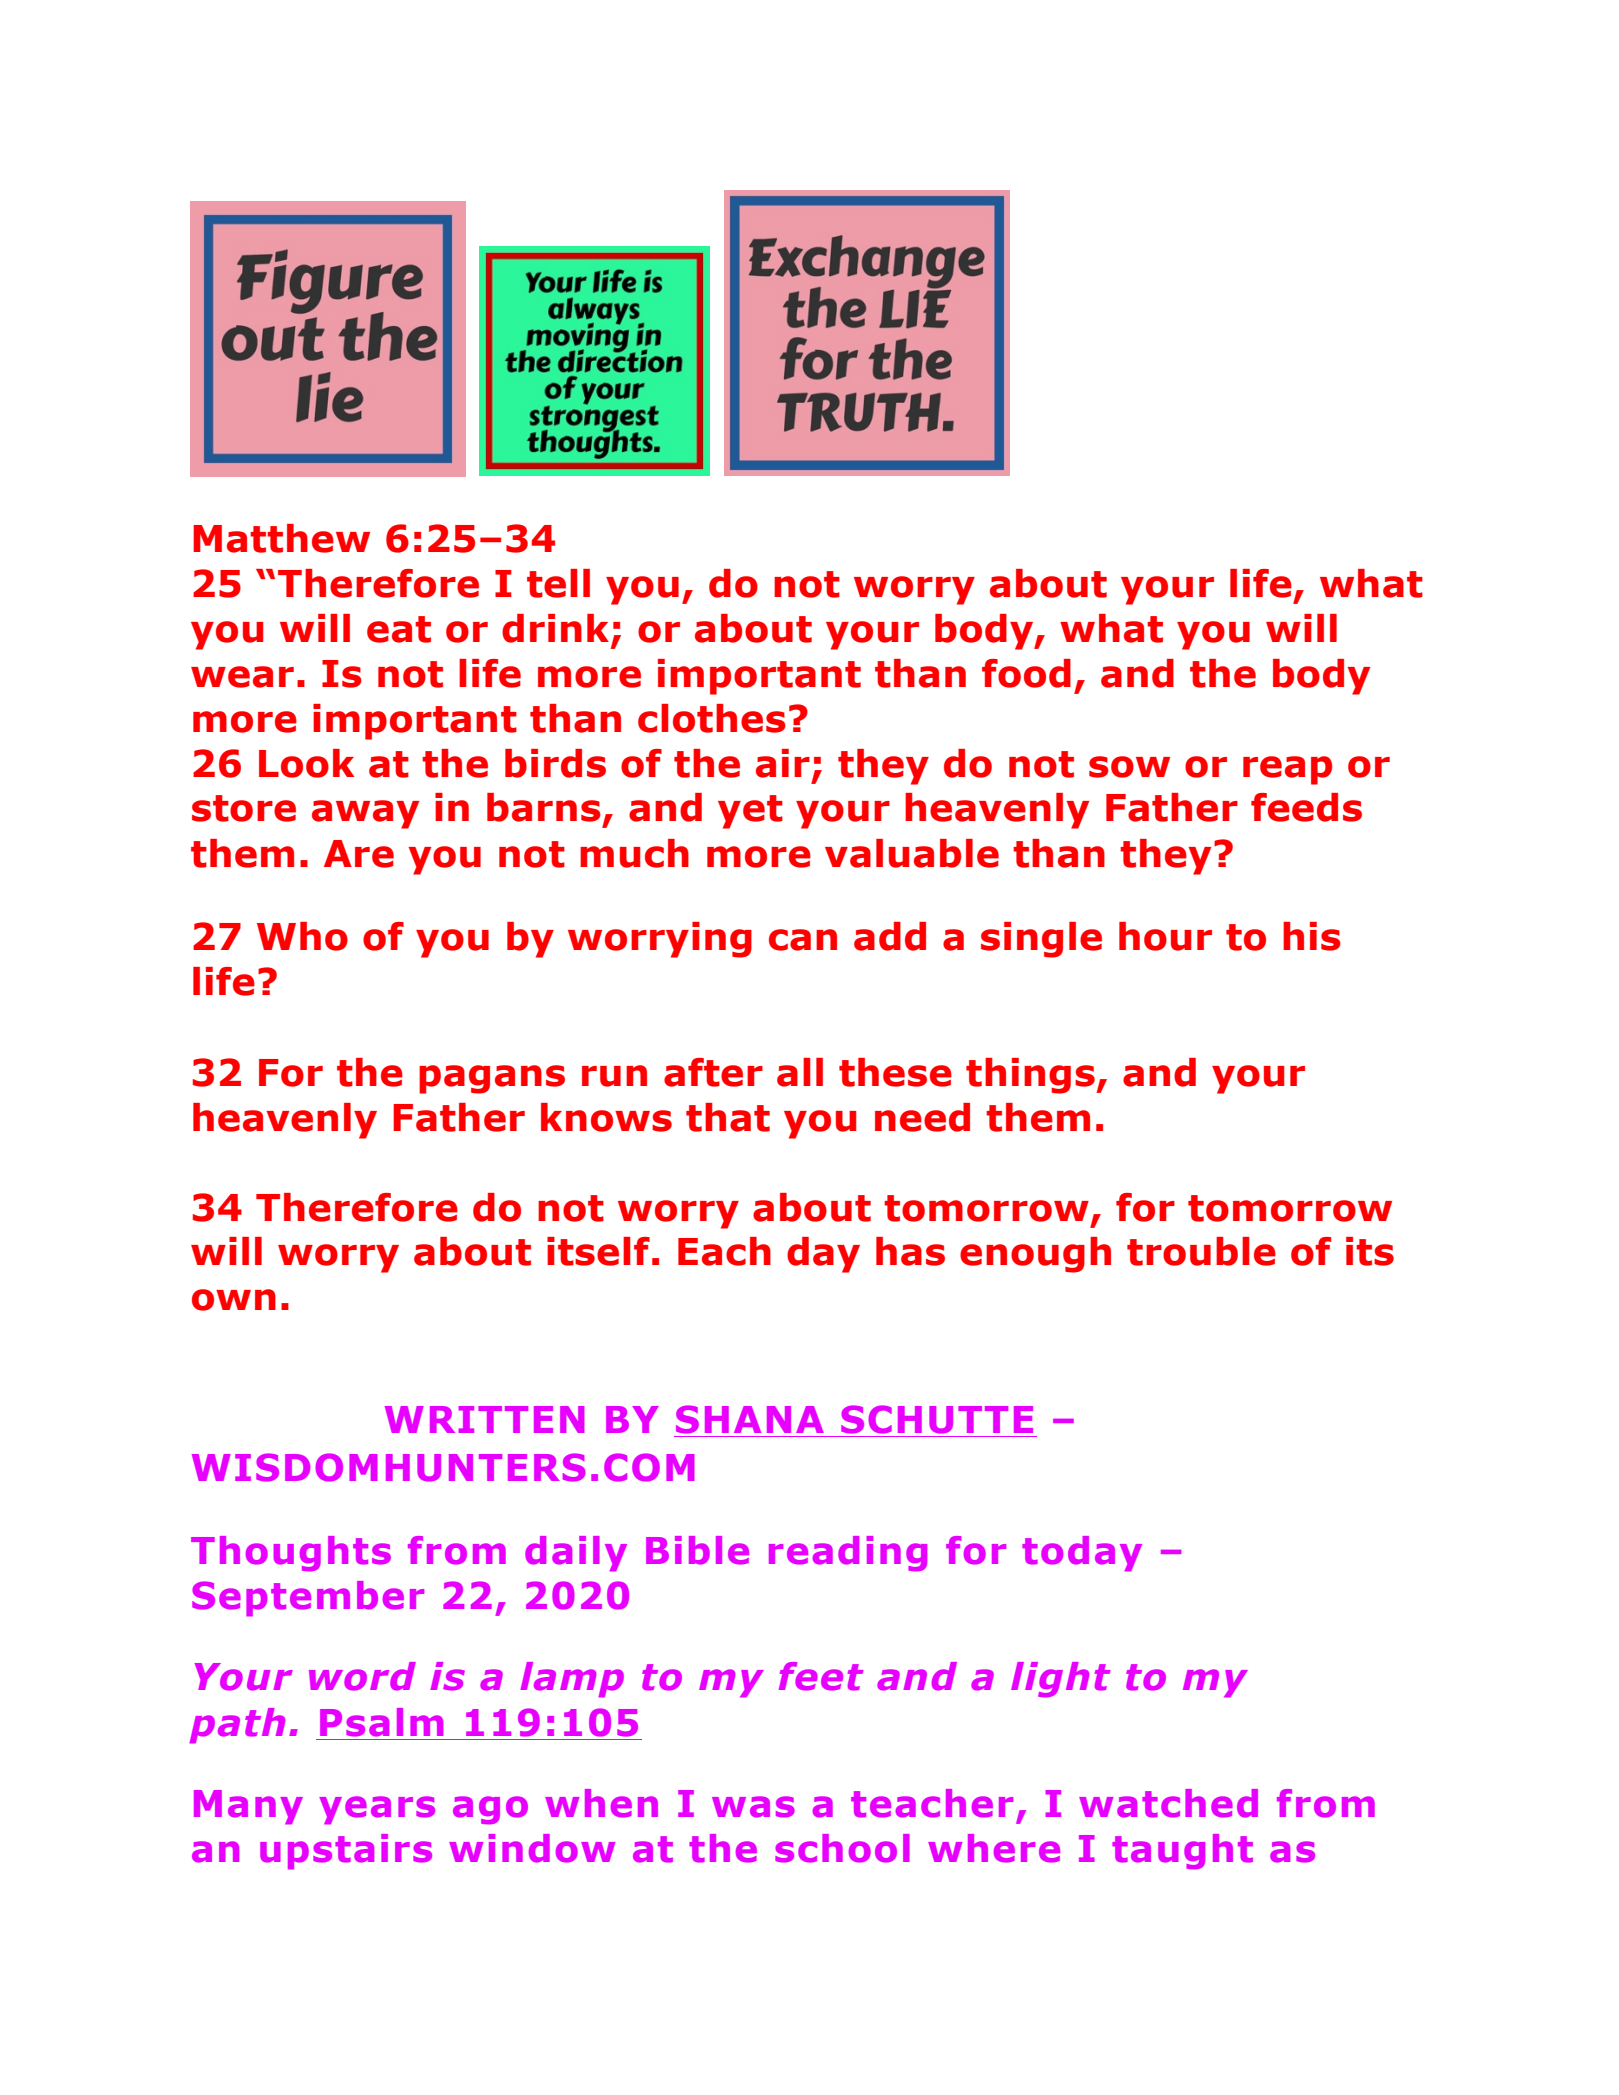  Describe the element at coordinates (1026, 673) in the page. I see `food` at that location.
